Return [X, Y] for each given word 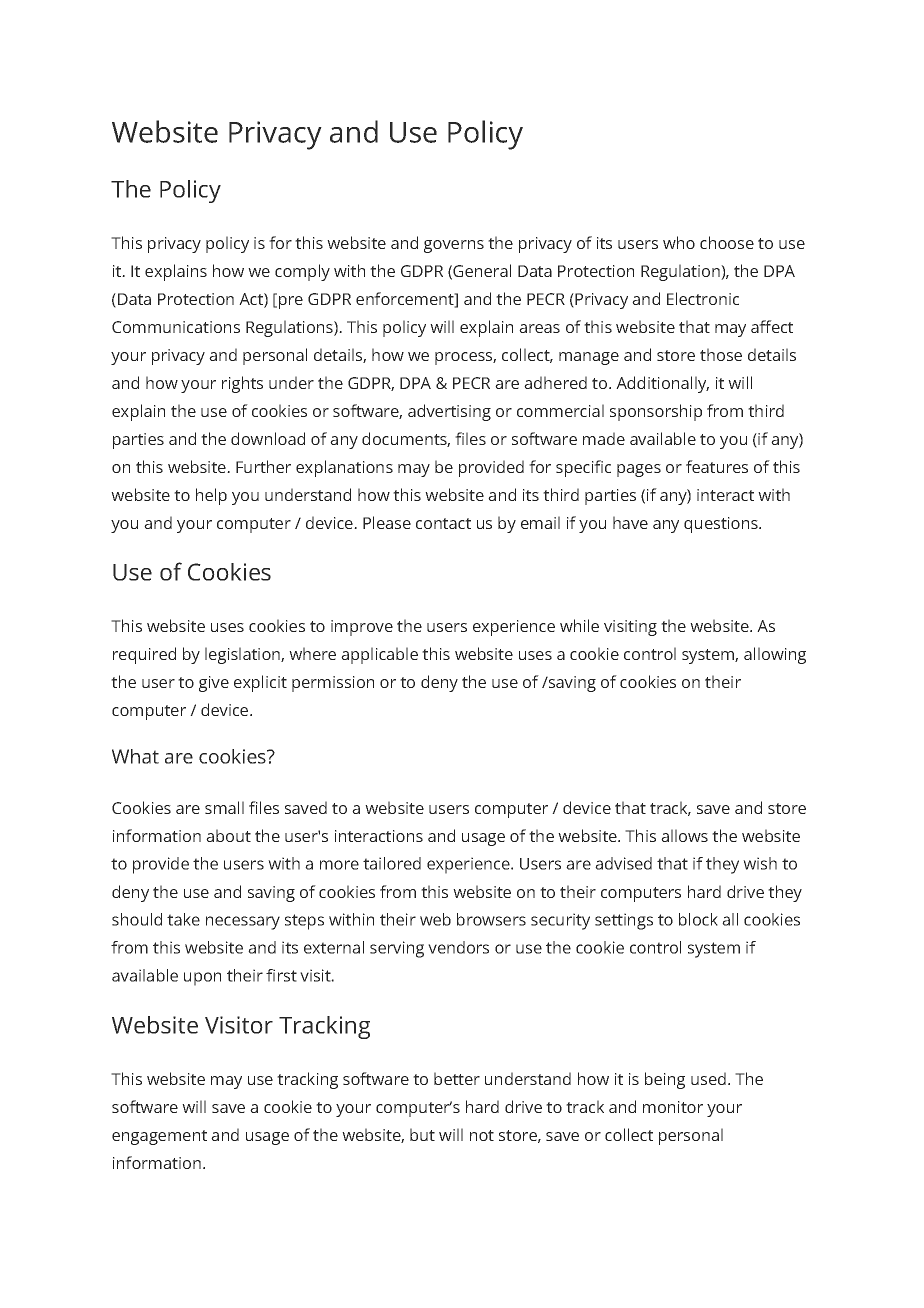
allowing [775, 655]
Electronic [703, 298]
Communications [176, 327]
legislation [243, 655]
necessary [243, 923]
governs [454, 246]
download [268, 438]
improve [362, 628]
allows [684, 835]
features [717, 466]
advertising [449, 412]
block [698, 919]
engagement [159, 1137]
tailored [392, 863]
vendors [458, 947]
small [224, 807]
